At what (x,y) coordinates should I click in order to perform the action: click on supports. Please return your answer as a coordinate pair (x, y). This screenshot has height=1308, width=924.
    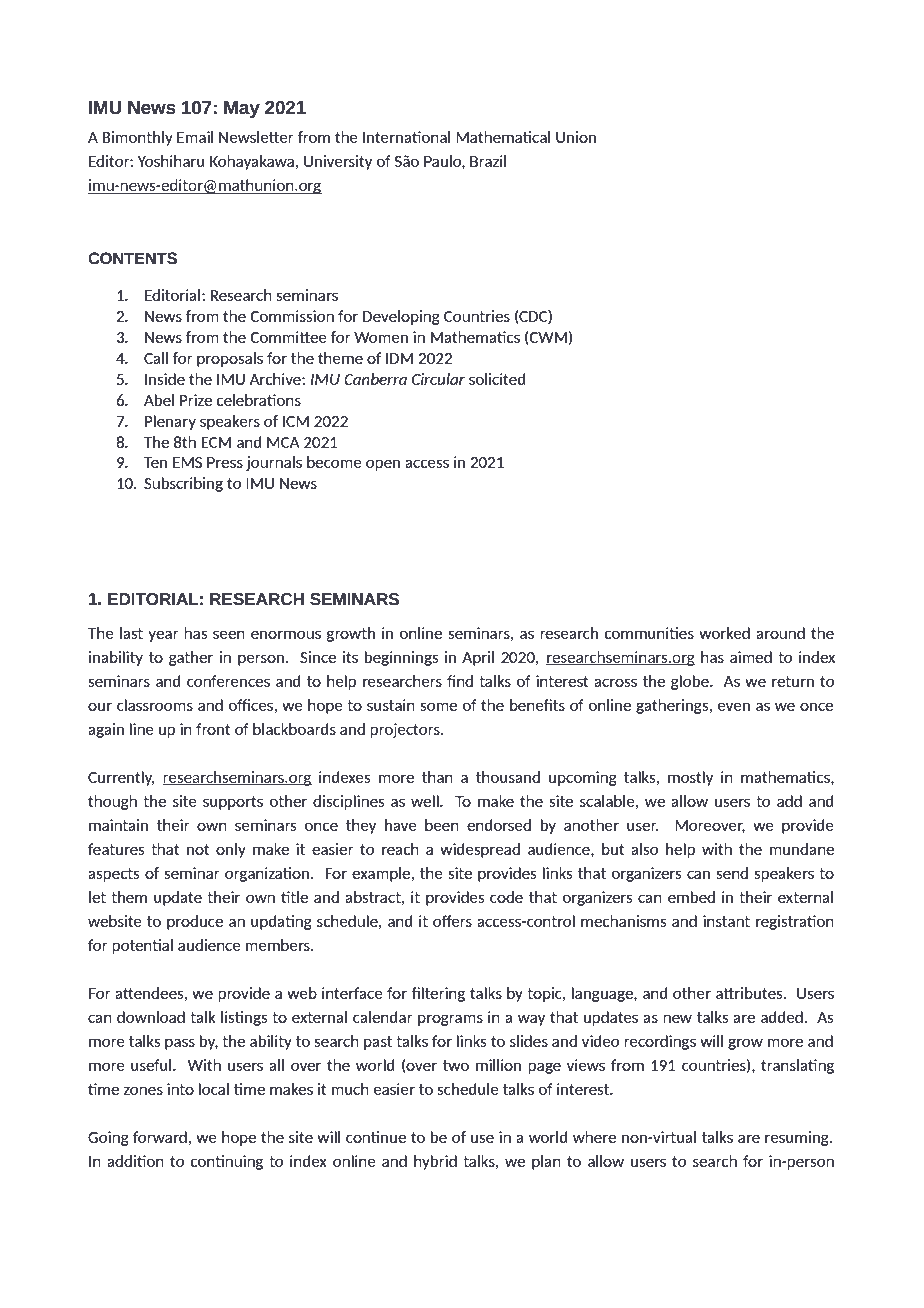
    Looking at the image, I should click on (233, 803).
